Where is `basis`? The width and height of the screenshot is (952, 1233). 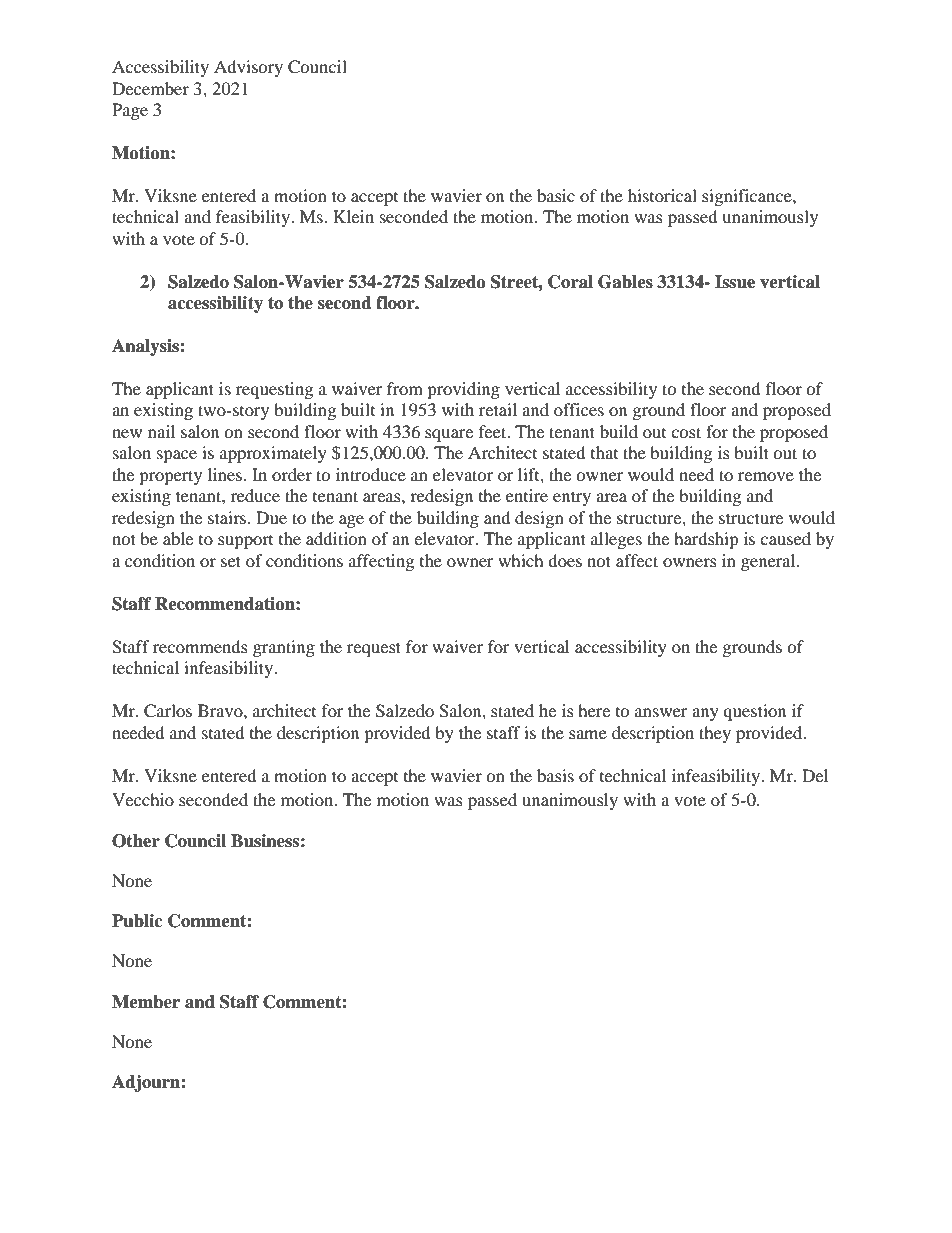 basis is located at coordinates (555, 775).
